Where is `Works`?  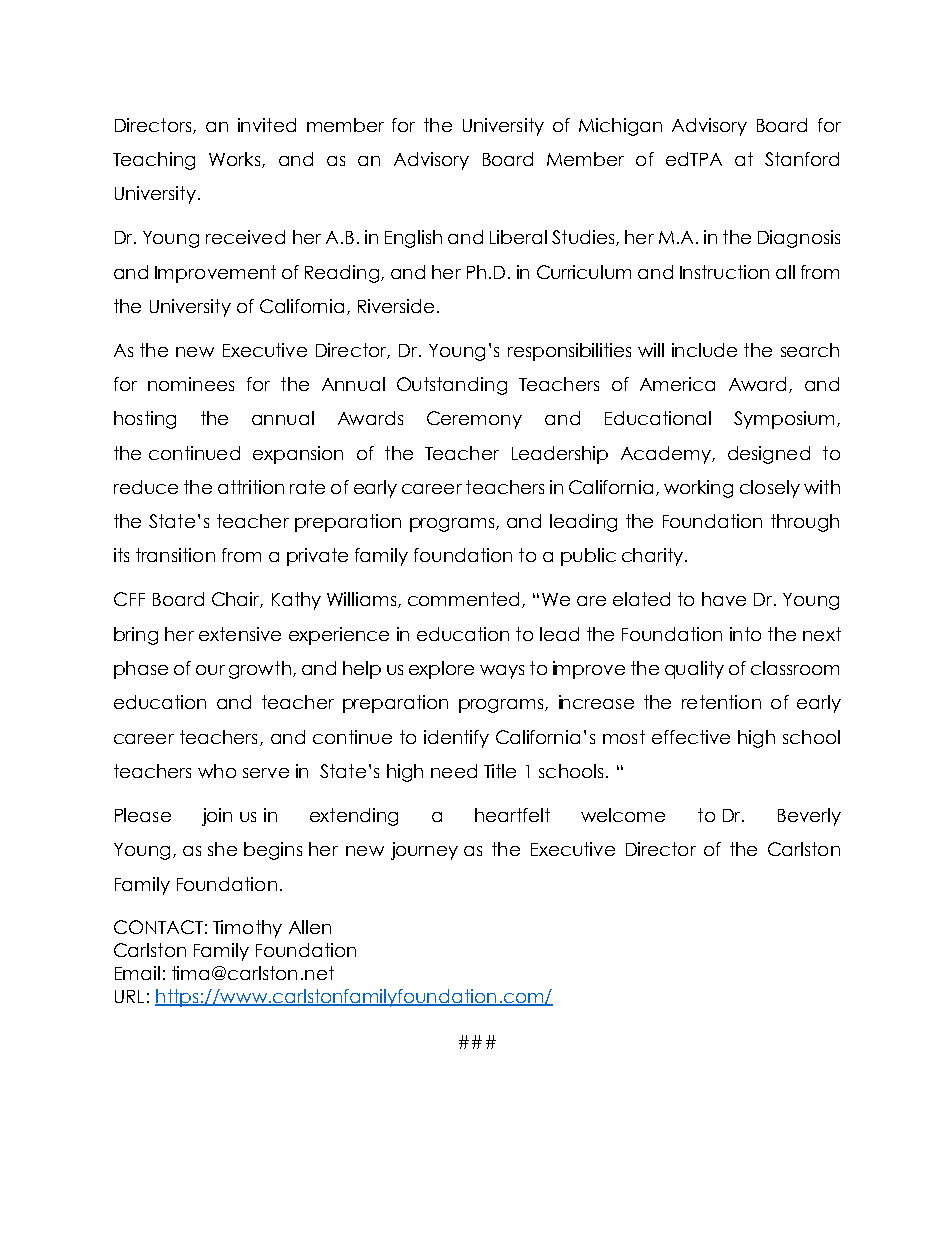
Works is located at coordinates (236, 160).
